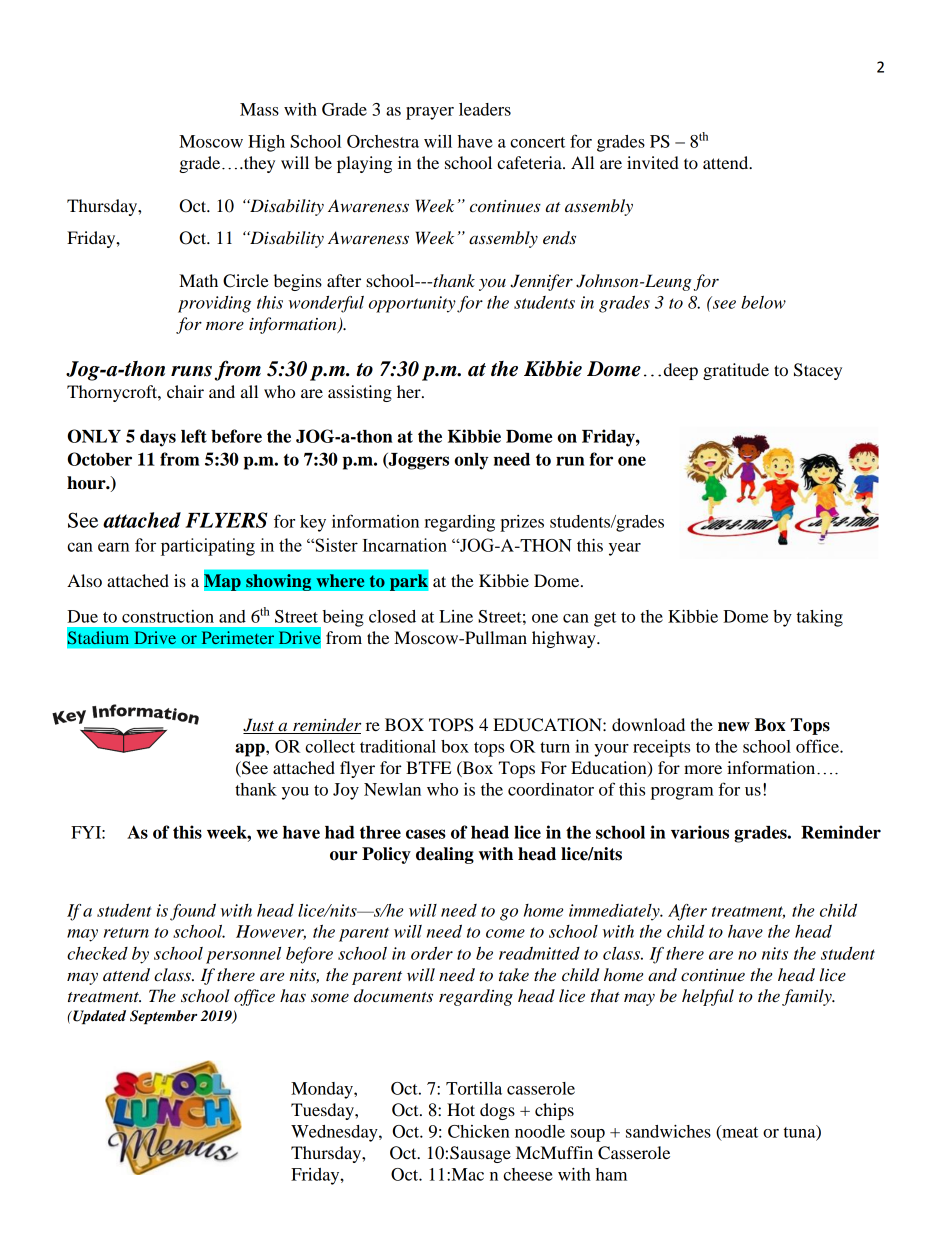 This document has width=952, height=1233. What do you see at coordinates (430, 113) in the document?
I see `prayer` at bounding box center [430, 113].
